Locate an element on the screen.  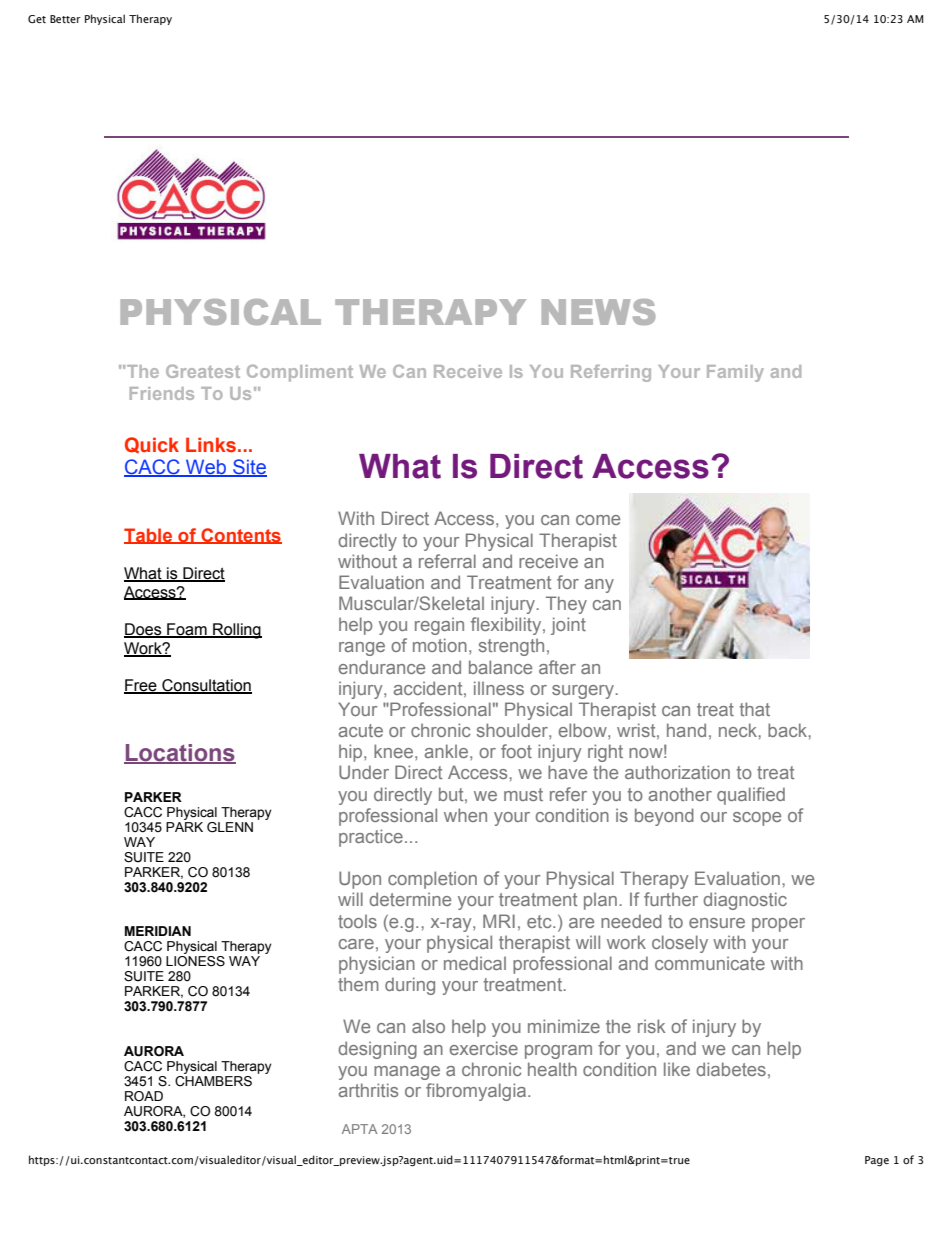
Better is located at coordinates (65, 19).
